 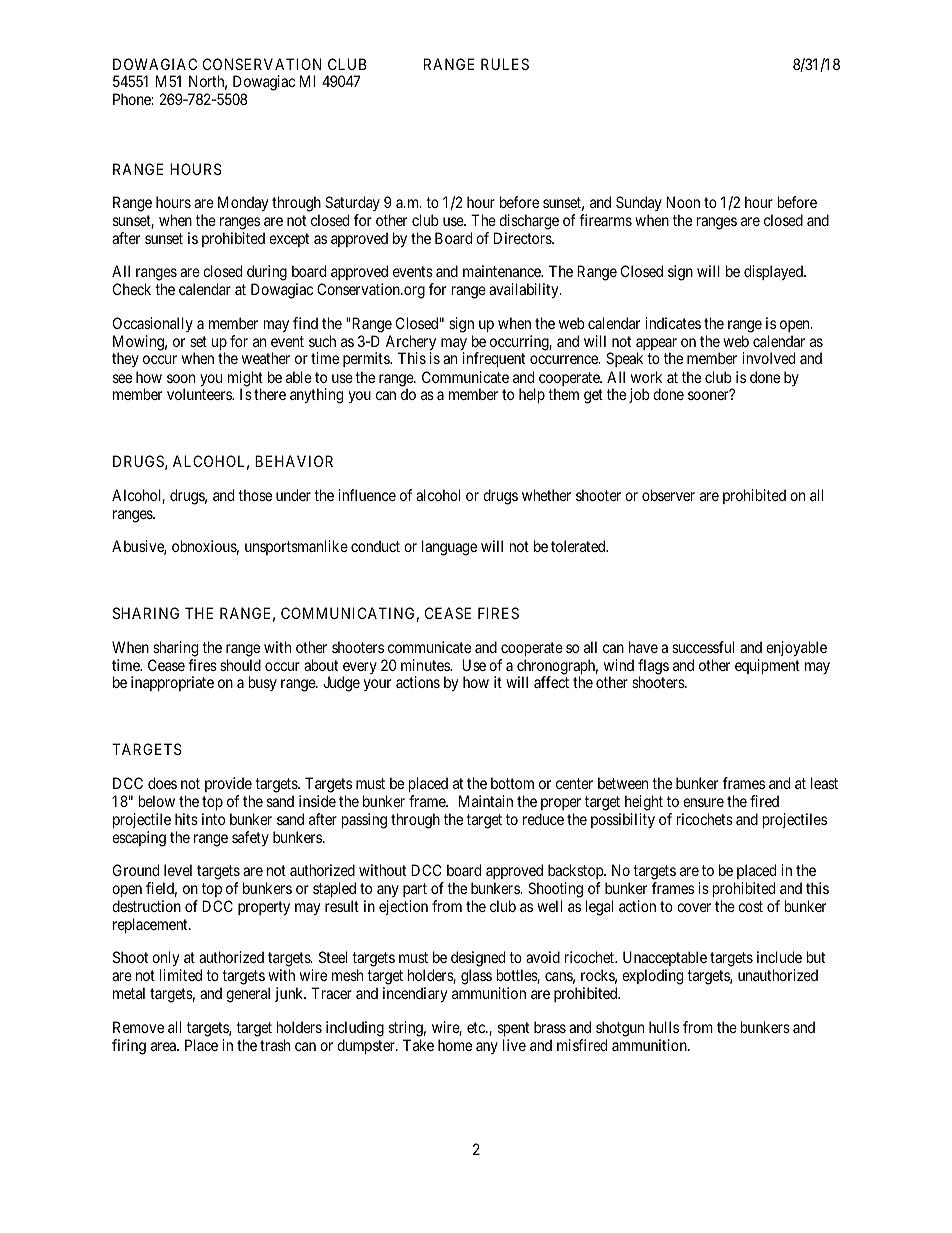 I want to click on observer, so click(x=668, y=495).
